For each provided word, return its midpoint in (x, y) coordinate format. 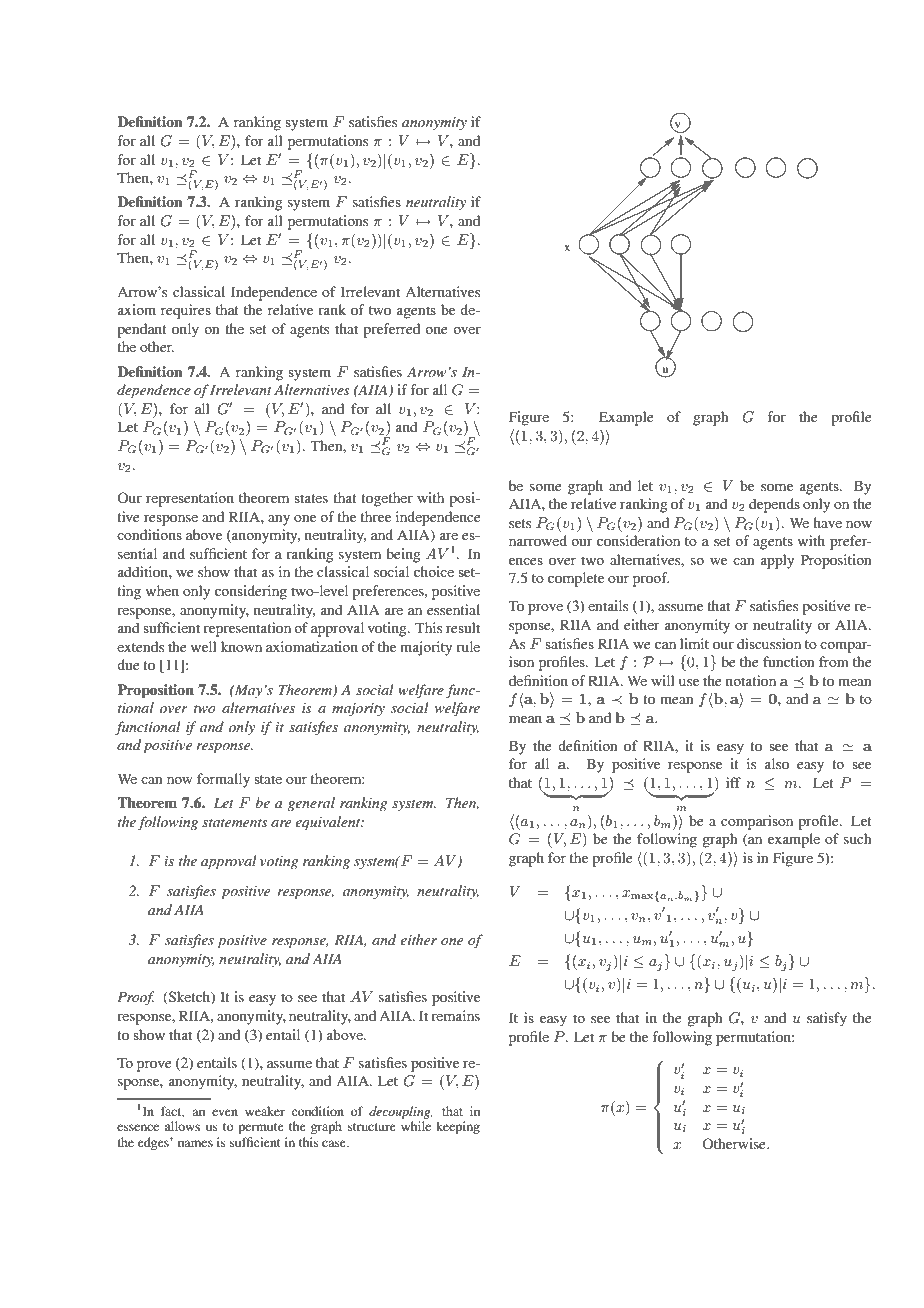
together (387, 499)
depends (774, 505)
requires (186, 311)
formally (223, 780)
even (225, 1112)
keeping (458, 1127)
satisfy (827, 1019)
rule (468, 646)
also (777, 763)
